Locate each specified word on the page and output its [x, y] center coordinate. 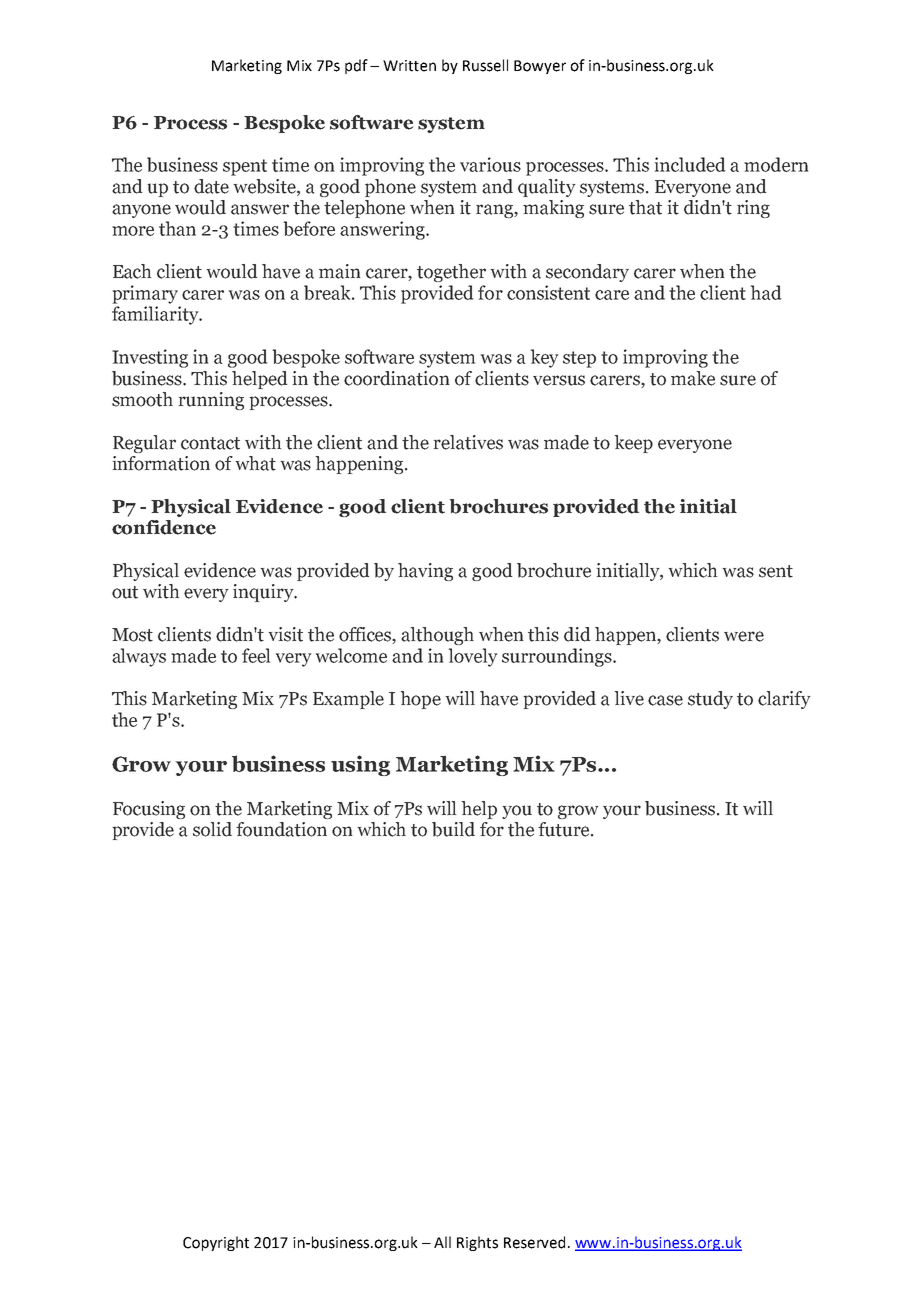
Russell [485, 65]
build [453, 829]
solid [212, 829]
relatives [468, 442]
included [690, 164]
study [710, 700]
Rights [477, 1243]
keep [633, 444]
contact [210, 443]
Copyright [216, 1243]
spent [245, 167]
